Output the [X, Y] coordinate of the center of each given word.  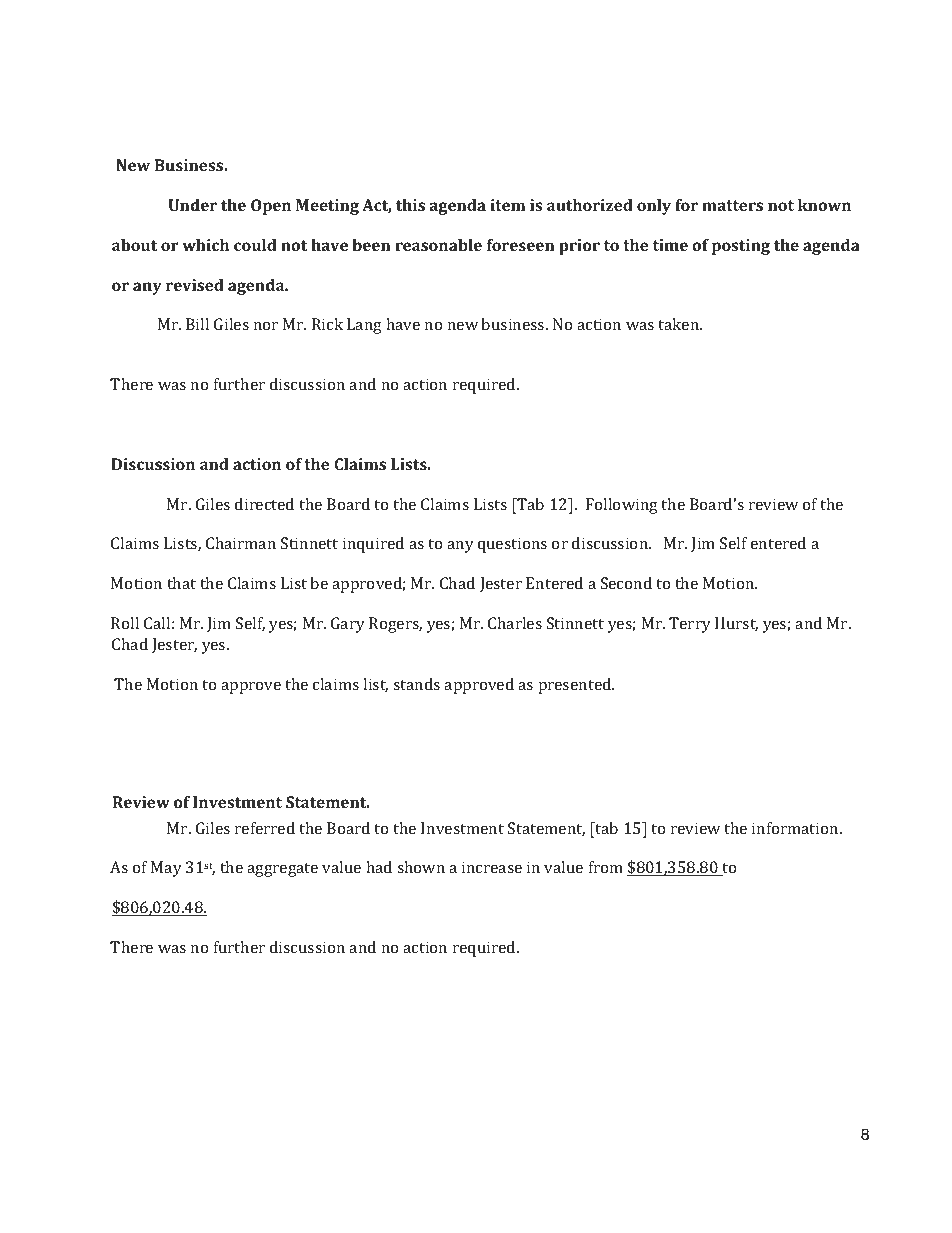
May [166, 869]
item [508, 205]
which [205, 245]
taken [680, 324]
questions [512, 545]
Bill [197, 324]
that [181, 583]
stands [416, 684]
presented [576, 686]
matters [732, 205]
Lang [364, 326]
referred [265, 828]
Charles [515, 623]
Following [622, 506]
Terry [690, 625]
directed [264, 504]
